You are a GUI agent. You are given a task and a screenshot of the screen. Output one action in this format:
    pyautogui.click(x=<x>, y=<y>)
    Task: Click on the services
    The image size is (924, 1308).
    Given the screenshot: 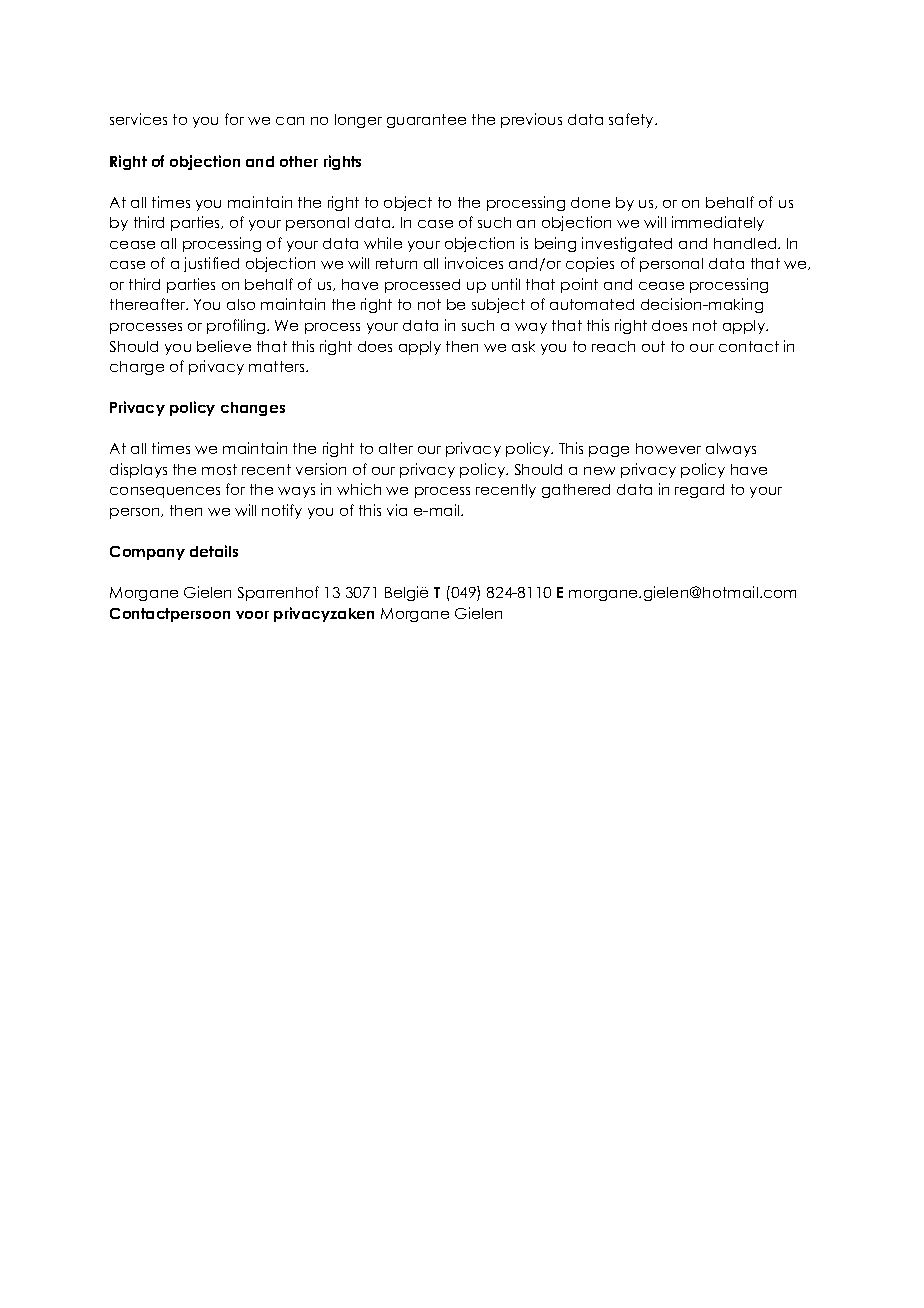 What is the action you would take?
    pyautogui.click(x=138, y=119)
